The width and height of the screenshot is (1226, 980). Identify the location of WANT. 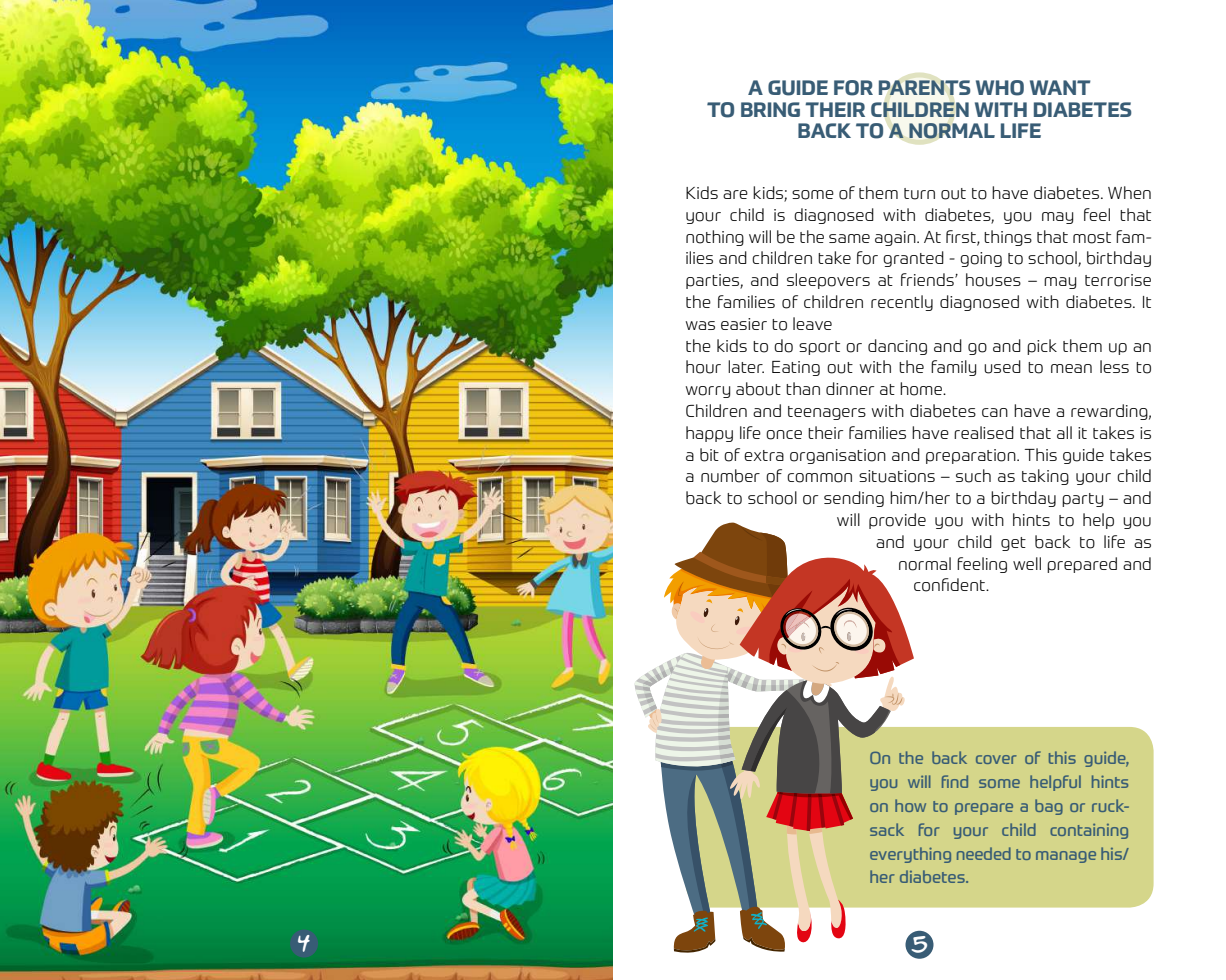
(1060, 87).
